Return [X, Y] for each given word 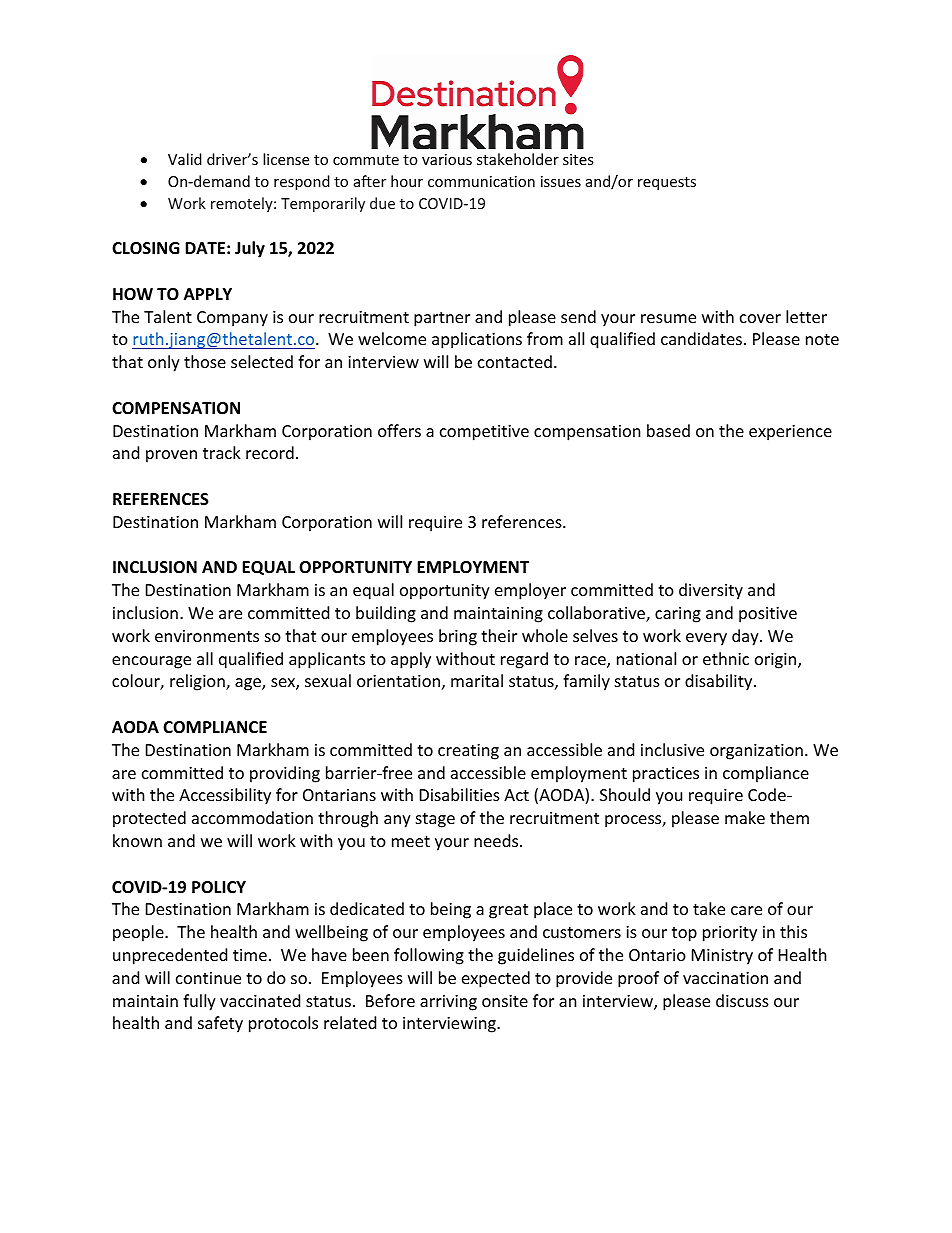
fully [199, 1002]
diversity [711, 591]
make [745, 817]
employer [530, 591]
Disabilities [460, 794]
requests [667, 183]
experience [790, 433]
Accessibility [225, 796]
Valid [185, 159]
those [205, 361]
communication [481, 181]
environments [207, 636]
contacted [515, 361]
